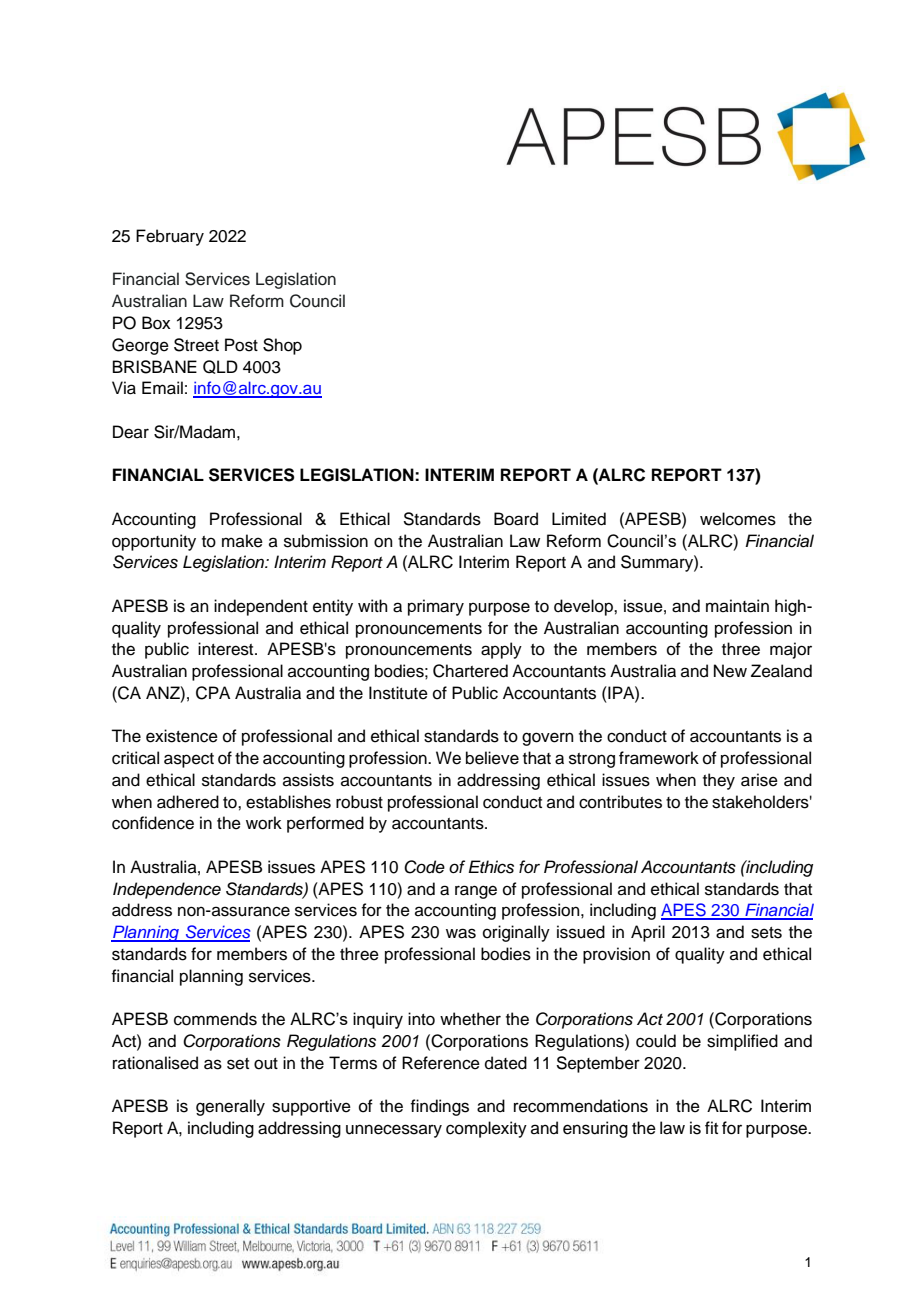 The width and height of the screenshot is (924, 1308). I want to click on Limited, so click(579, 519).
